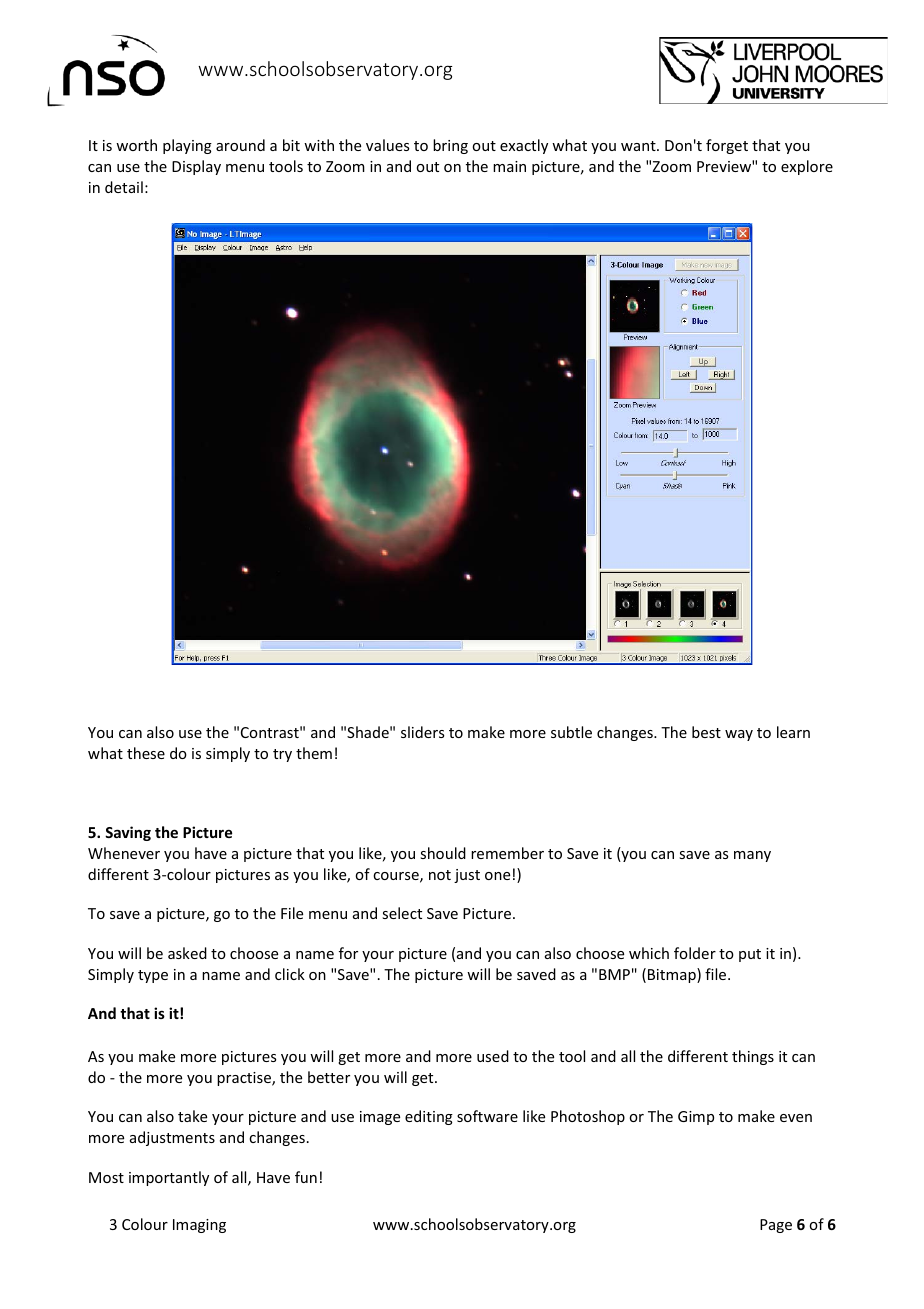 The width and height of the page is (924, 1309). I want to click on editing, so click(429, 1117).
